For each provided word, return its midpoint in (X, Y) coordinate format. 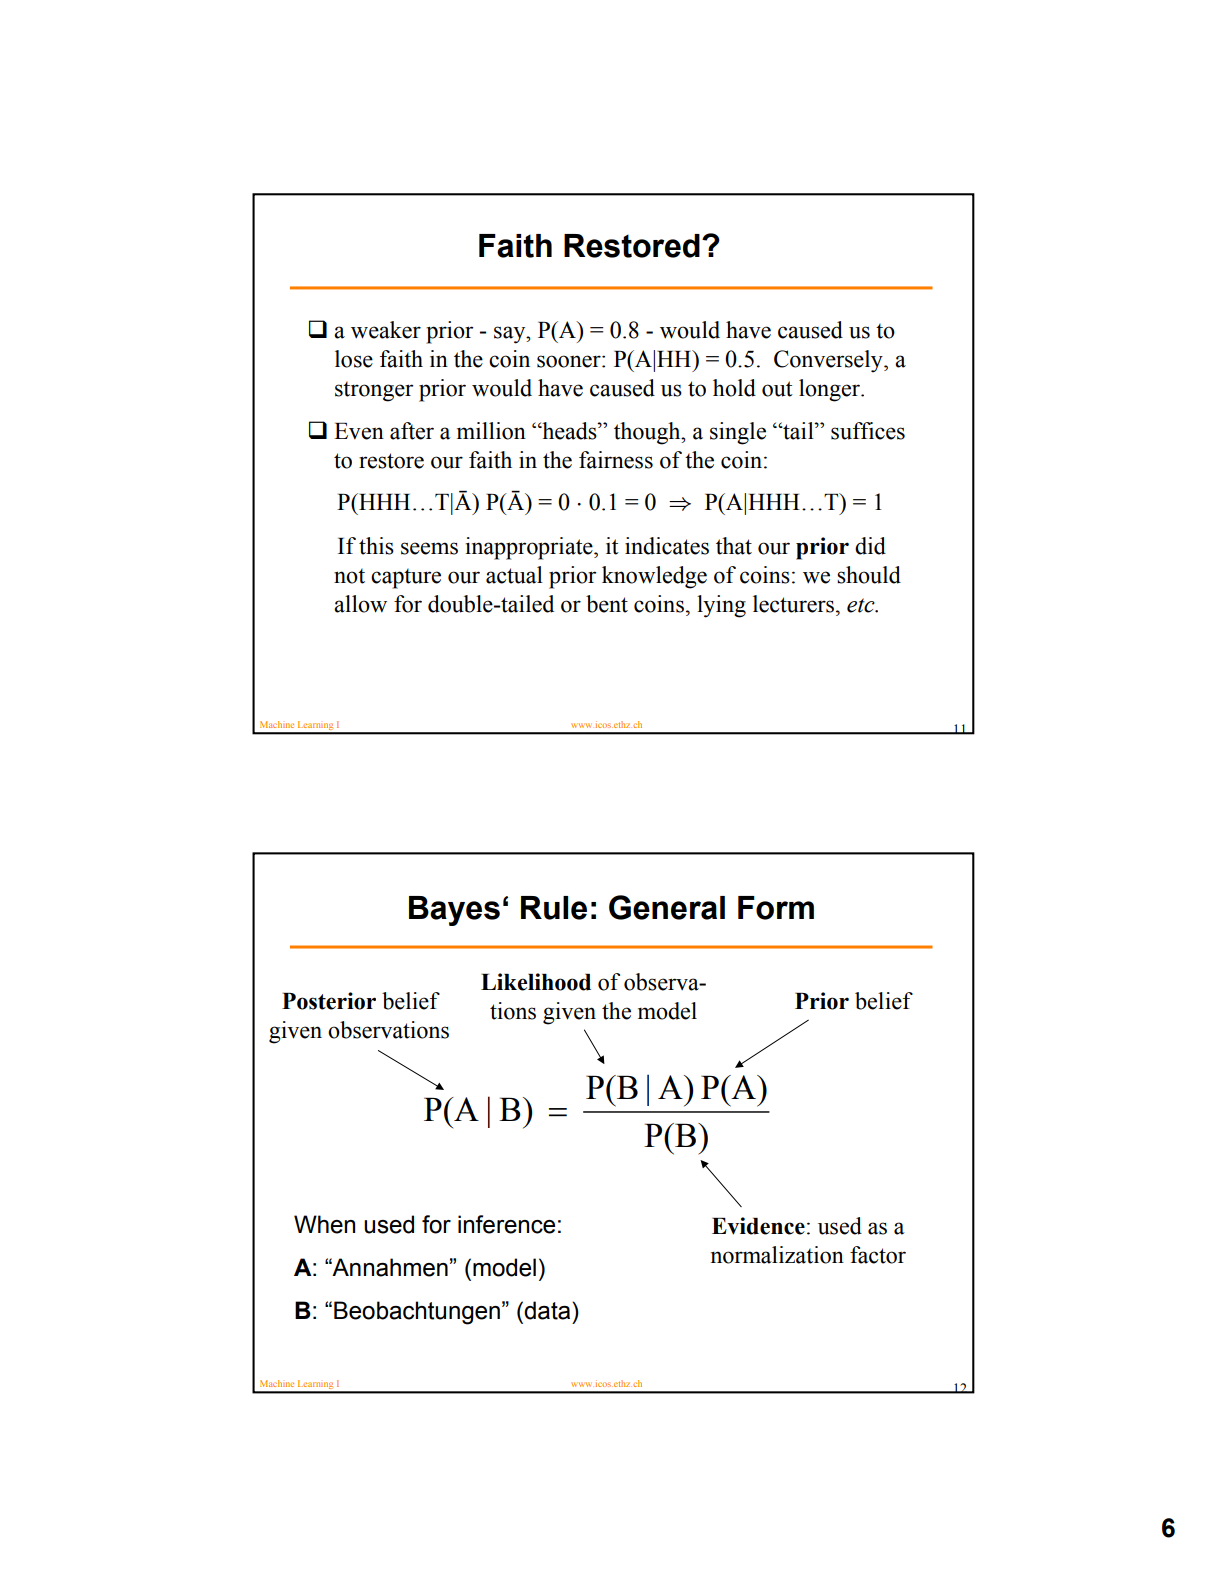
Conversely (829, 361)
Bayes (454, 911)
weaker (386, 330)
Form (776, 908)
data (548, 1310)
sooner (570, 361)
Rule (554, 908)
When (324, 1224)
